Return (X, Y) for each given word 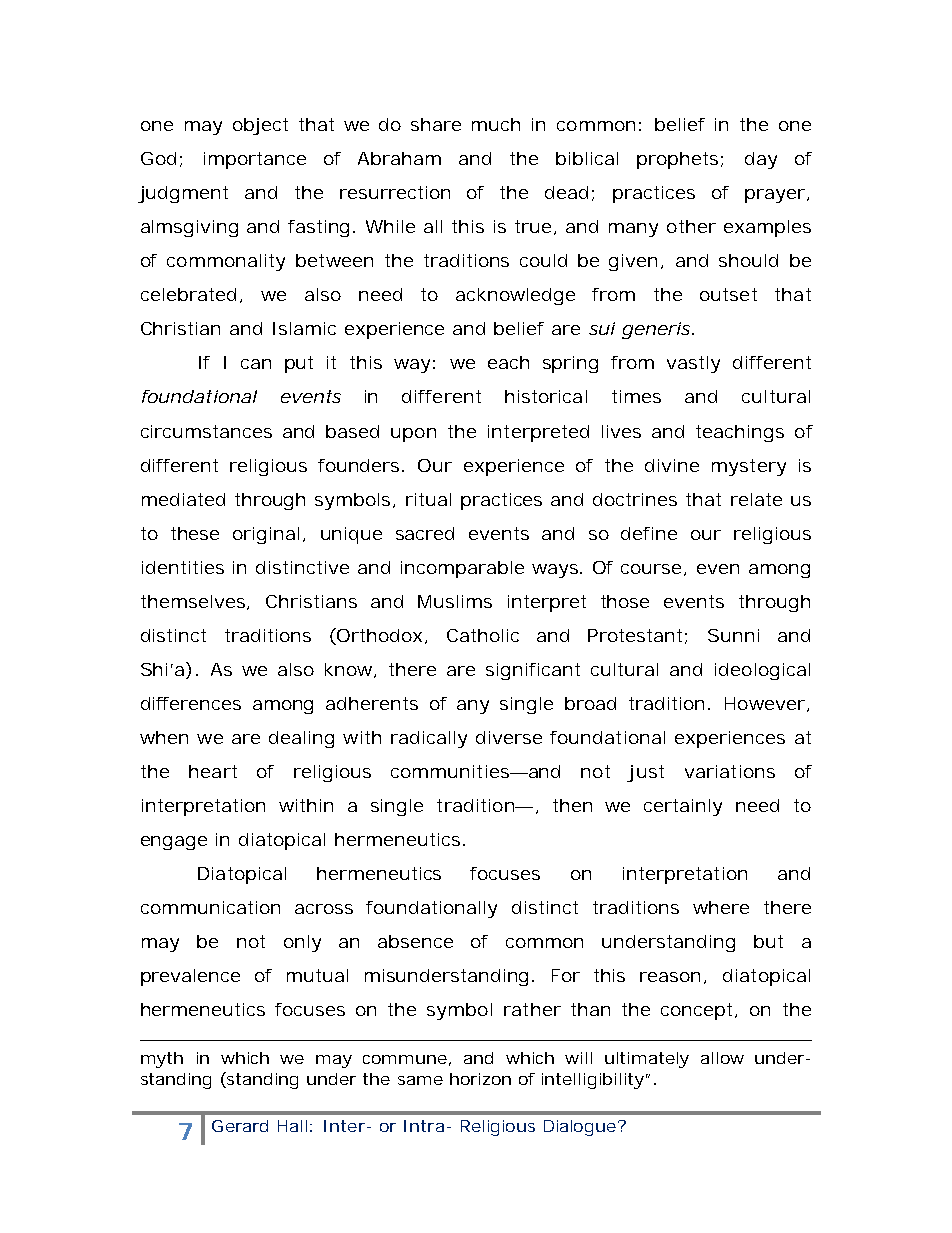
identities (183, 567)
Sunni (733, 635)
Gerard (240, 1126)
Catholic (483, 635)
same (420, 1080)
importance (255, 160)
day (761, 160)
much (496, 124)
